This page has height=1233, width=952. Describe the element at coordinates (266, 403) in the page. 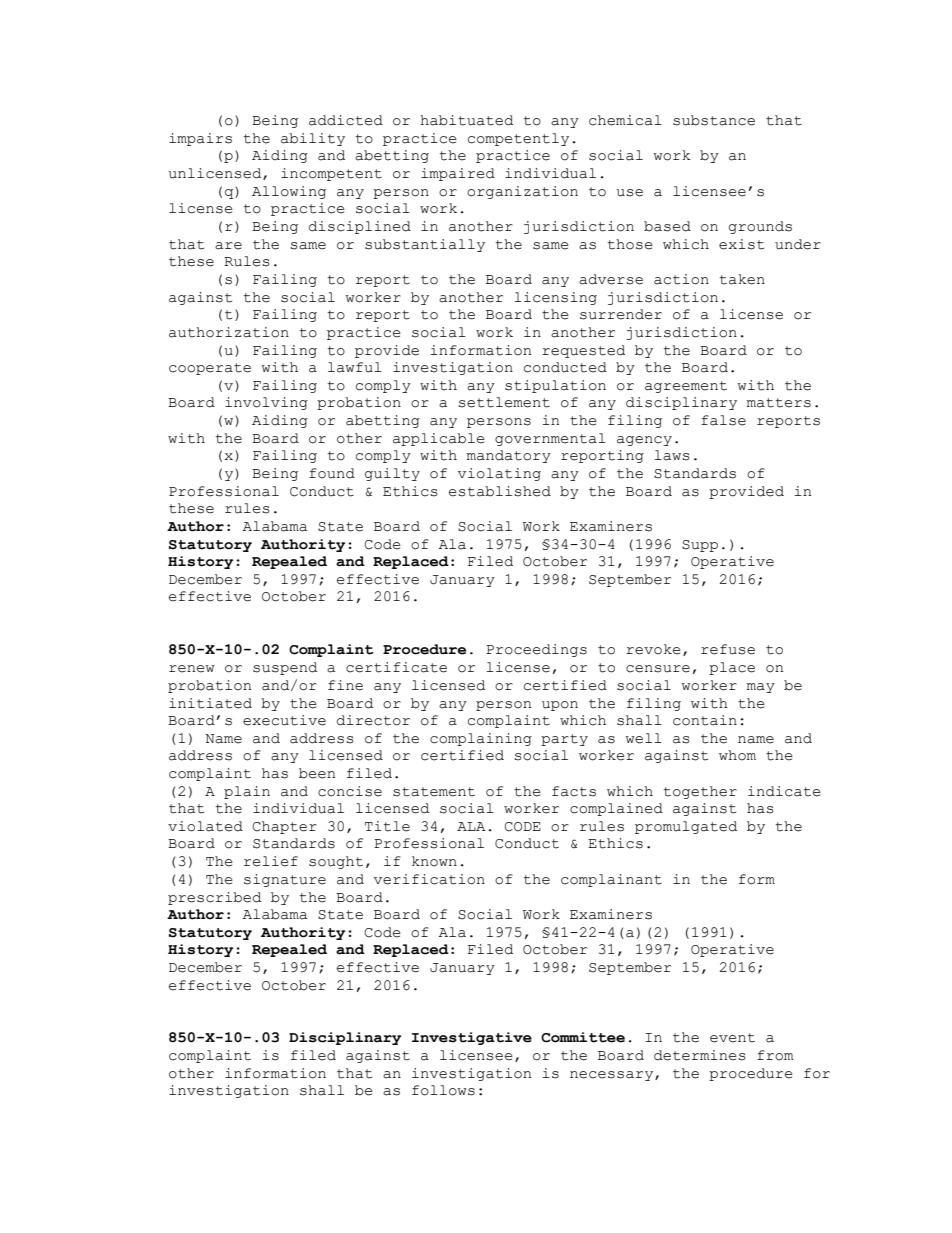

I see `involving` at that location.
